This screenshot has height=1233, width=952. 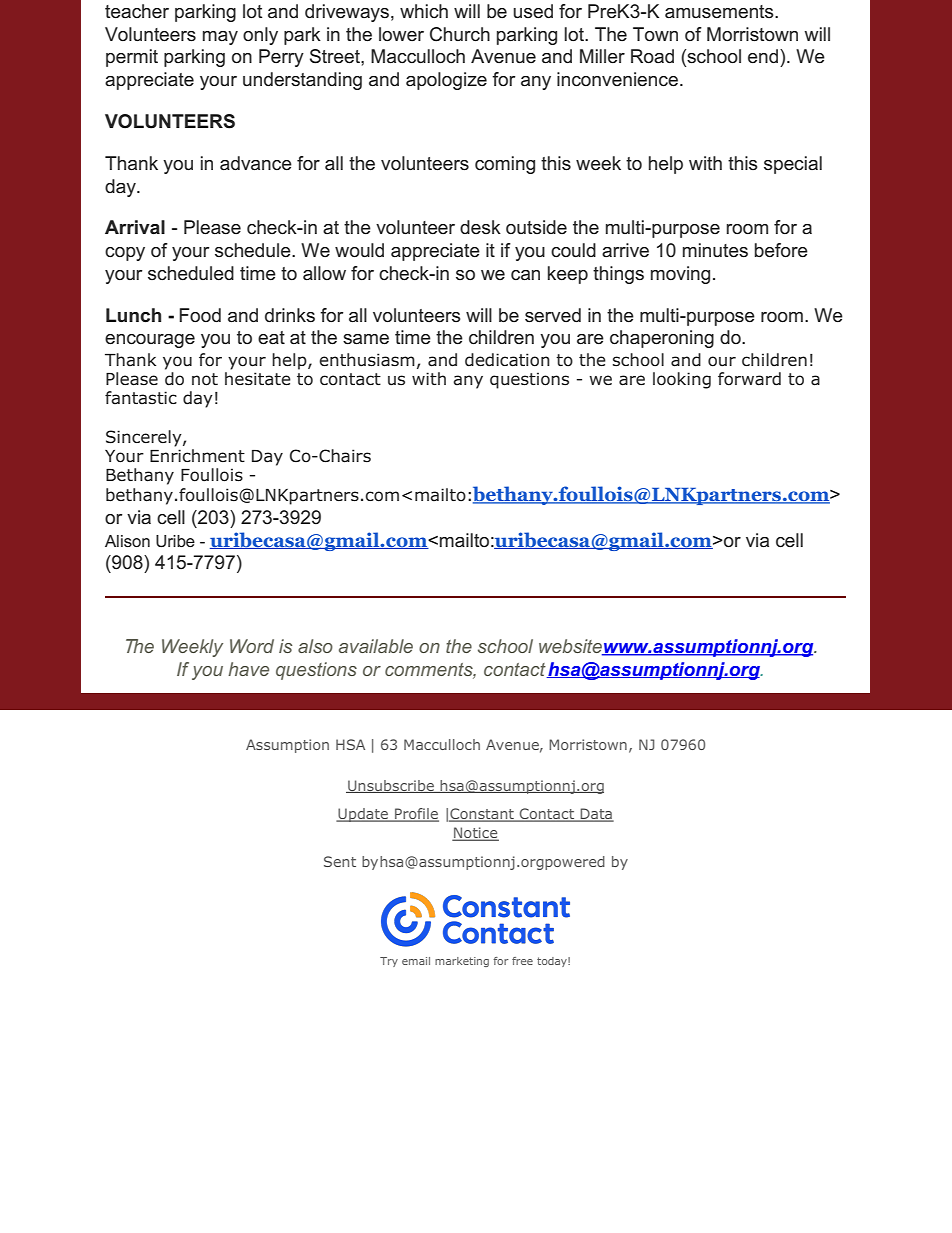 I want to click on amusements, so click(x=720, y=12).
